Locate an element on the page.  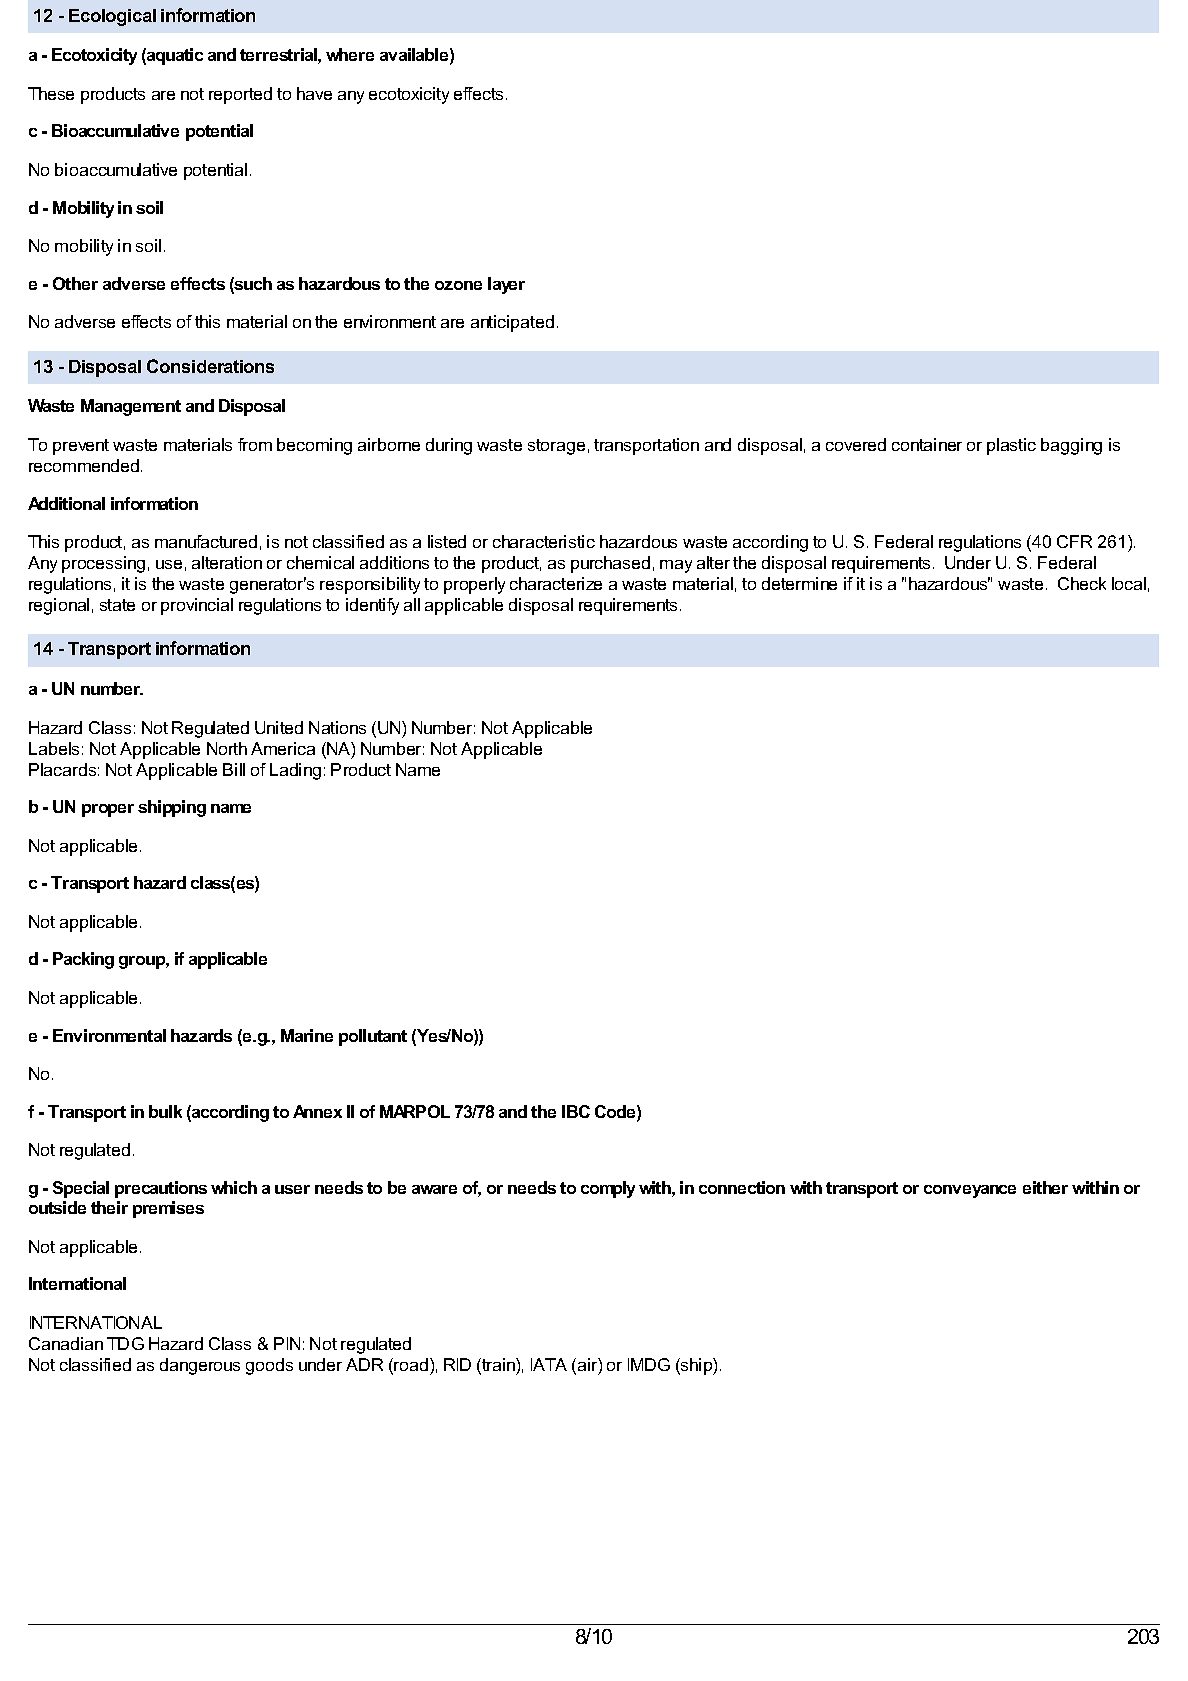
Check is located at coordinates (1082, 583).
